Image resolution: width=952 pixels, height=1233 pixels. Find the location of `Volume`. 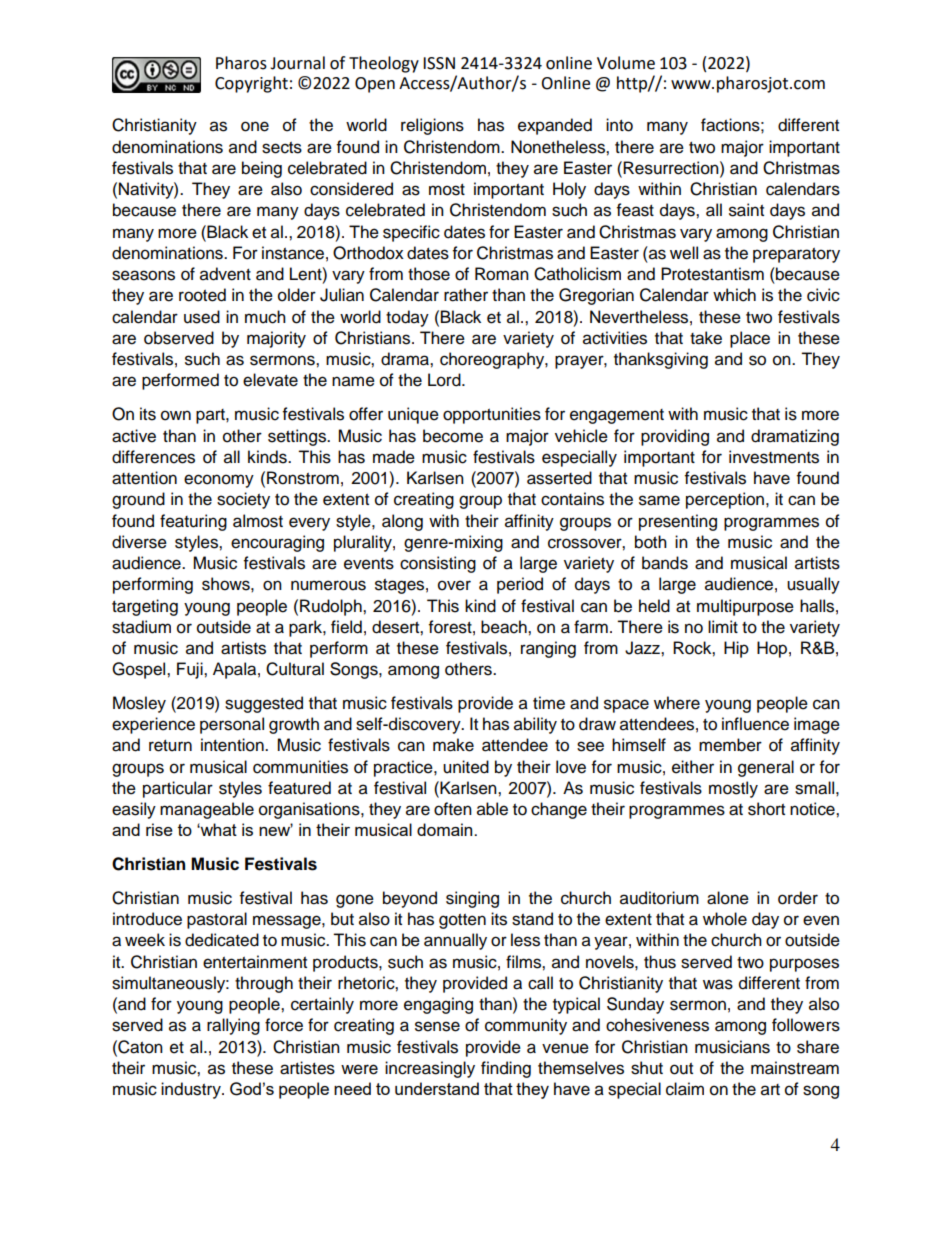

Volume is located at coordinates (626, 63).
